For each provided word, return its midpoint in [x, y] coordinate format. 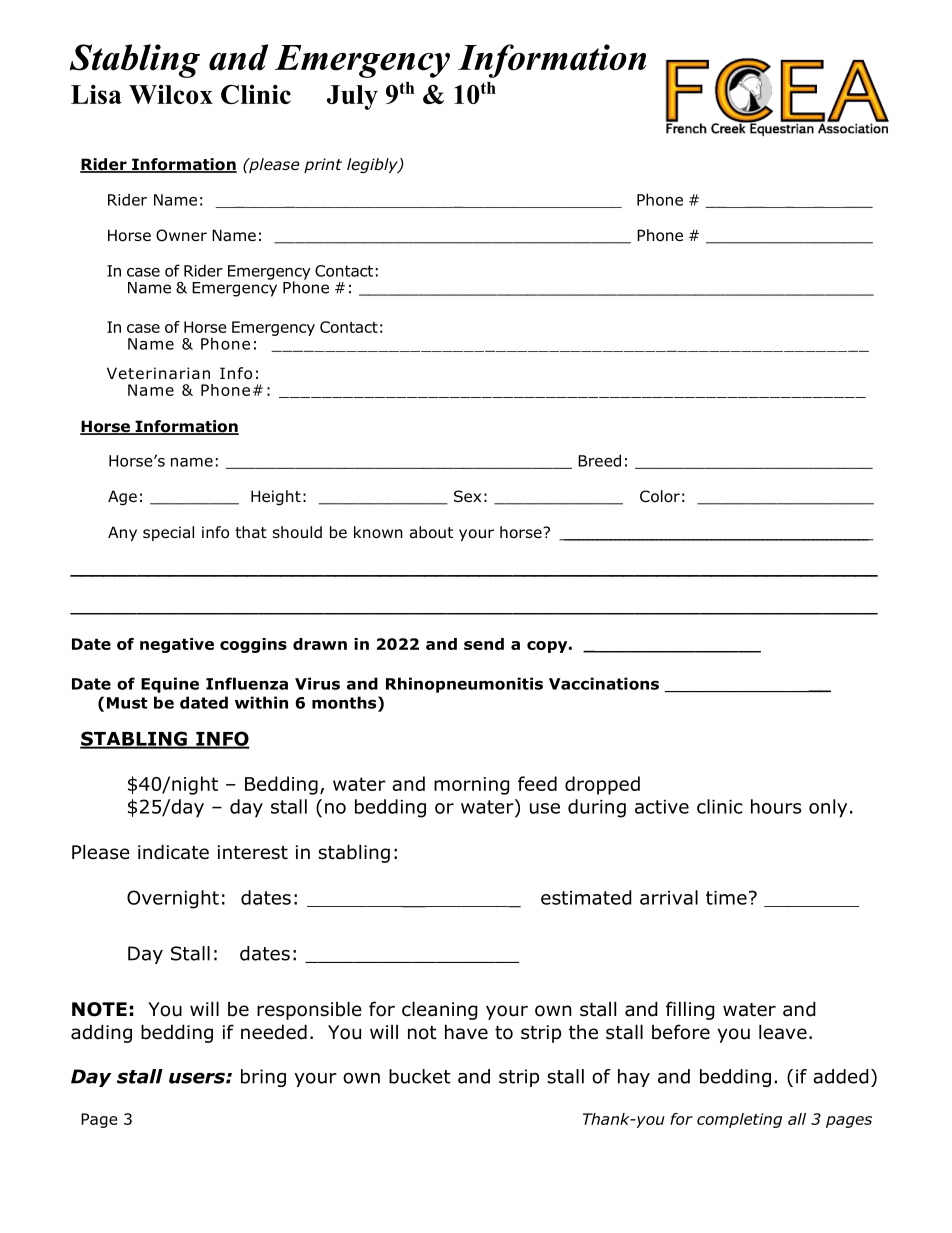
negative [177, 645]
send [484, 644]
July [352, 97]
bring [263, 1078]
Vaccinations [604, 683]
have [466, 1032]
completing [739, 1120]
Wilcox [171, 94]
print [323, 165]
